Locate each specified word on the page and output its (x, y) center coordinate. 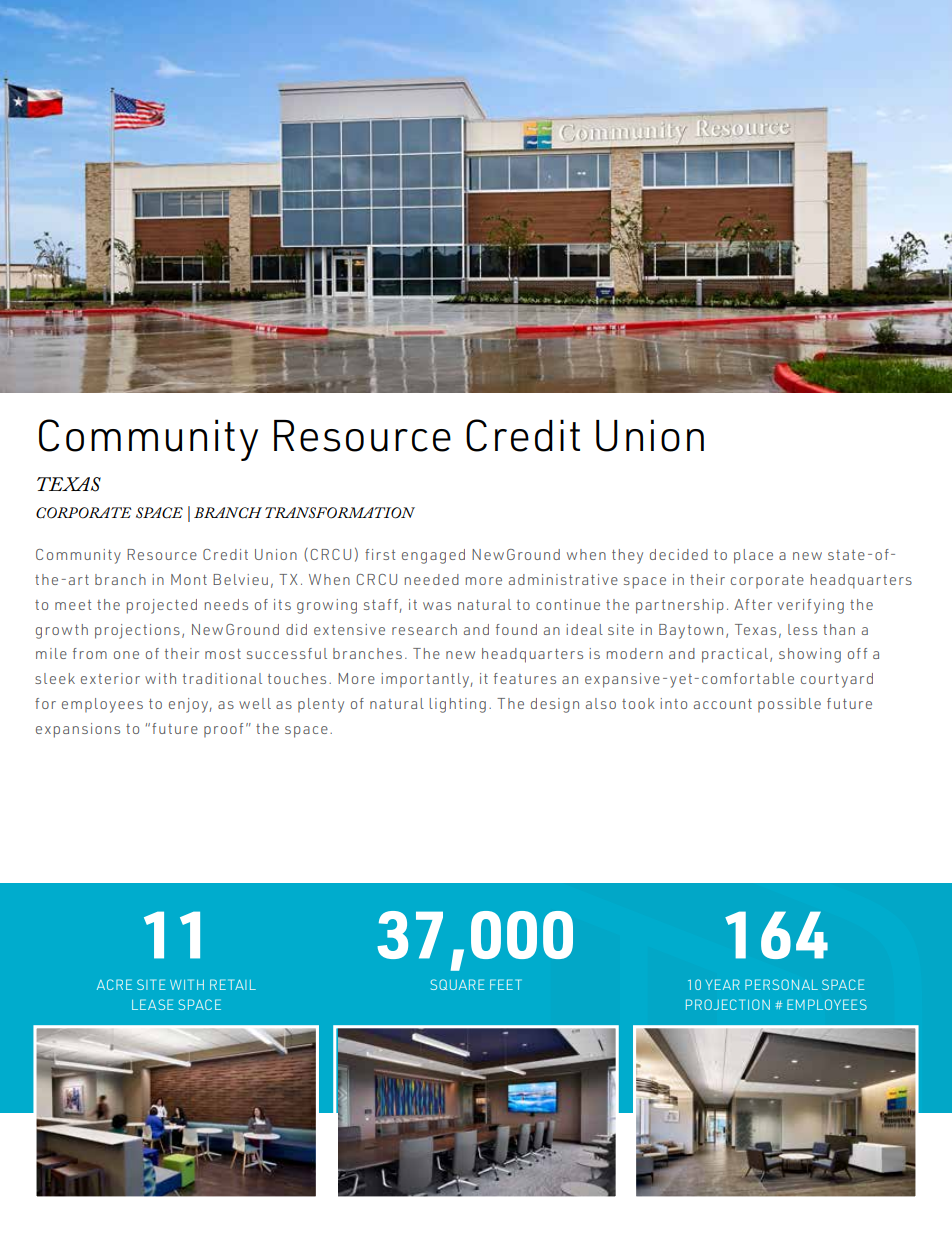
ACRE (114, 984)
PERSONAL (781, 984)
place (753, 556)
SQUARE (457, 984)
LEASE (152, 1004)
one (126, 655)
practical (735, 655)
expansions (78, 730)
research (424, 629)
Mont (189, 579)
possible (789, 705)
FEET (506, 984)
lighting (458, 705)
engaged (433, 556)
